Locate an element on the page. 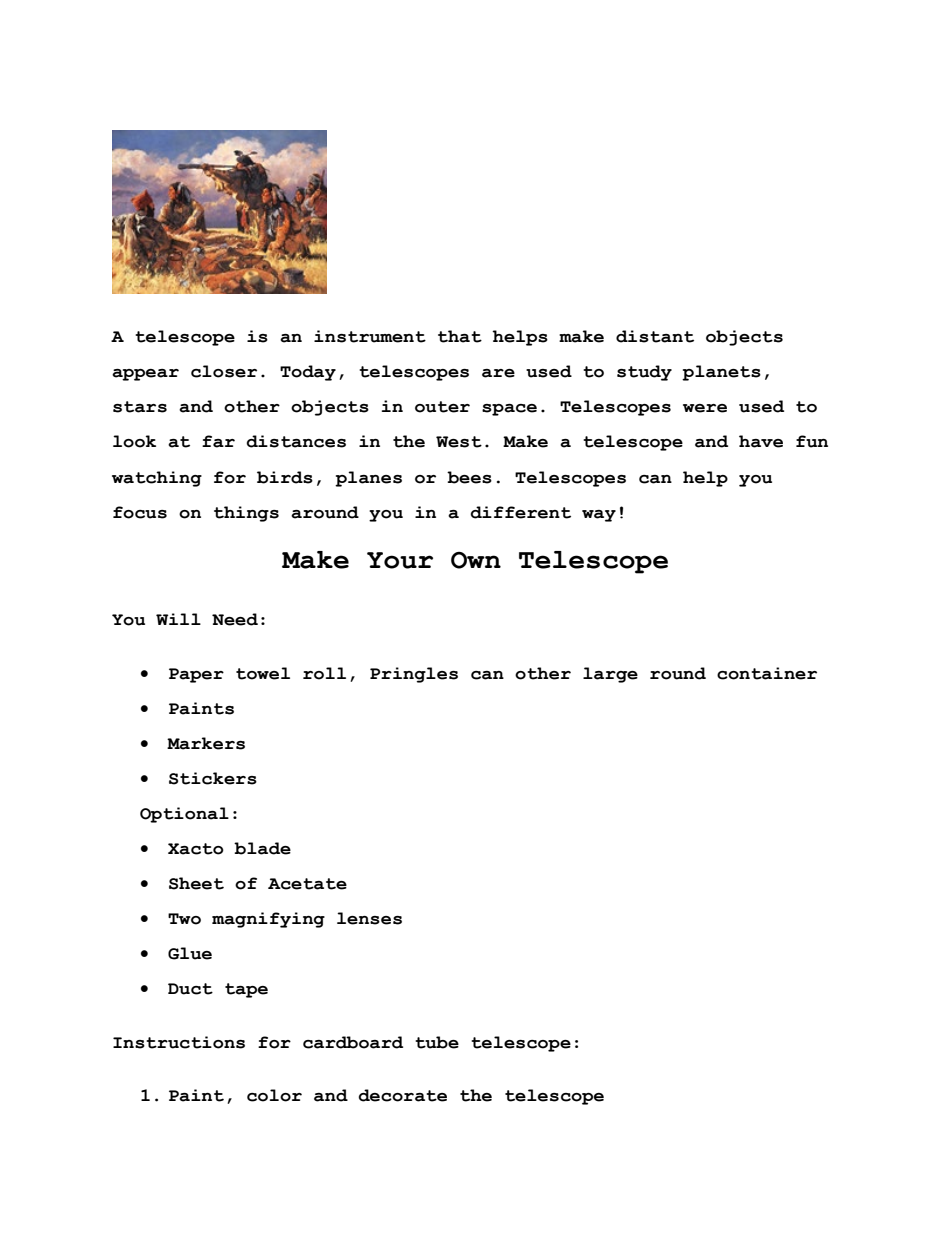  are is located at coordinates (498, 373).
